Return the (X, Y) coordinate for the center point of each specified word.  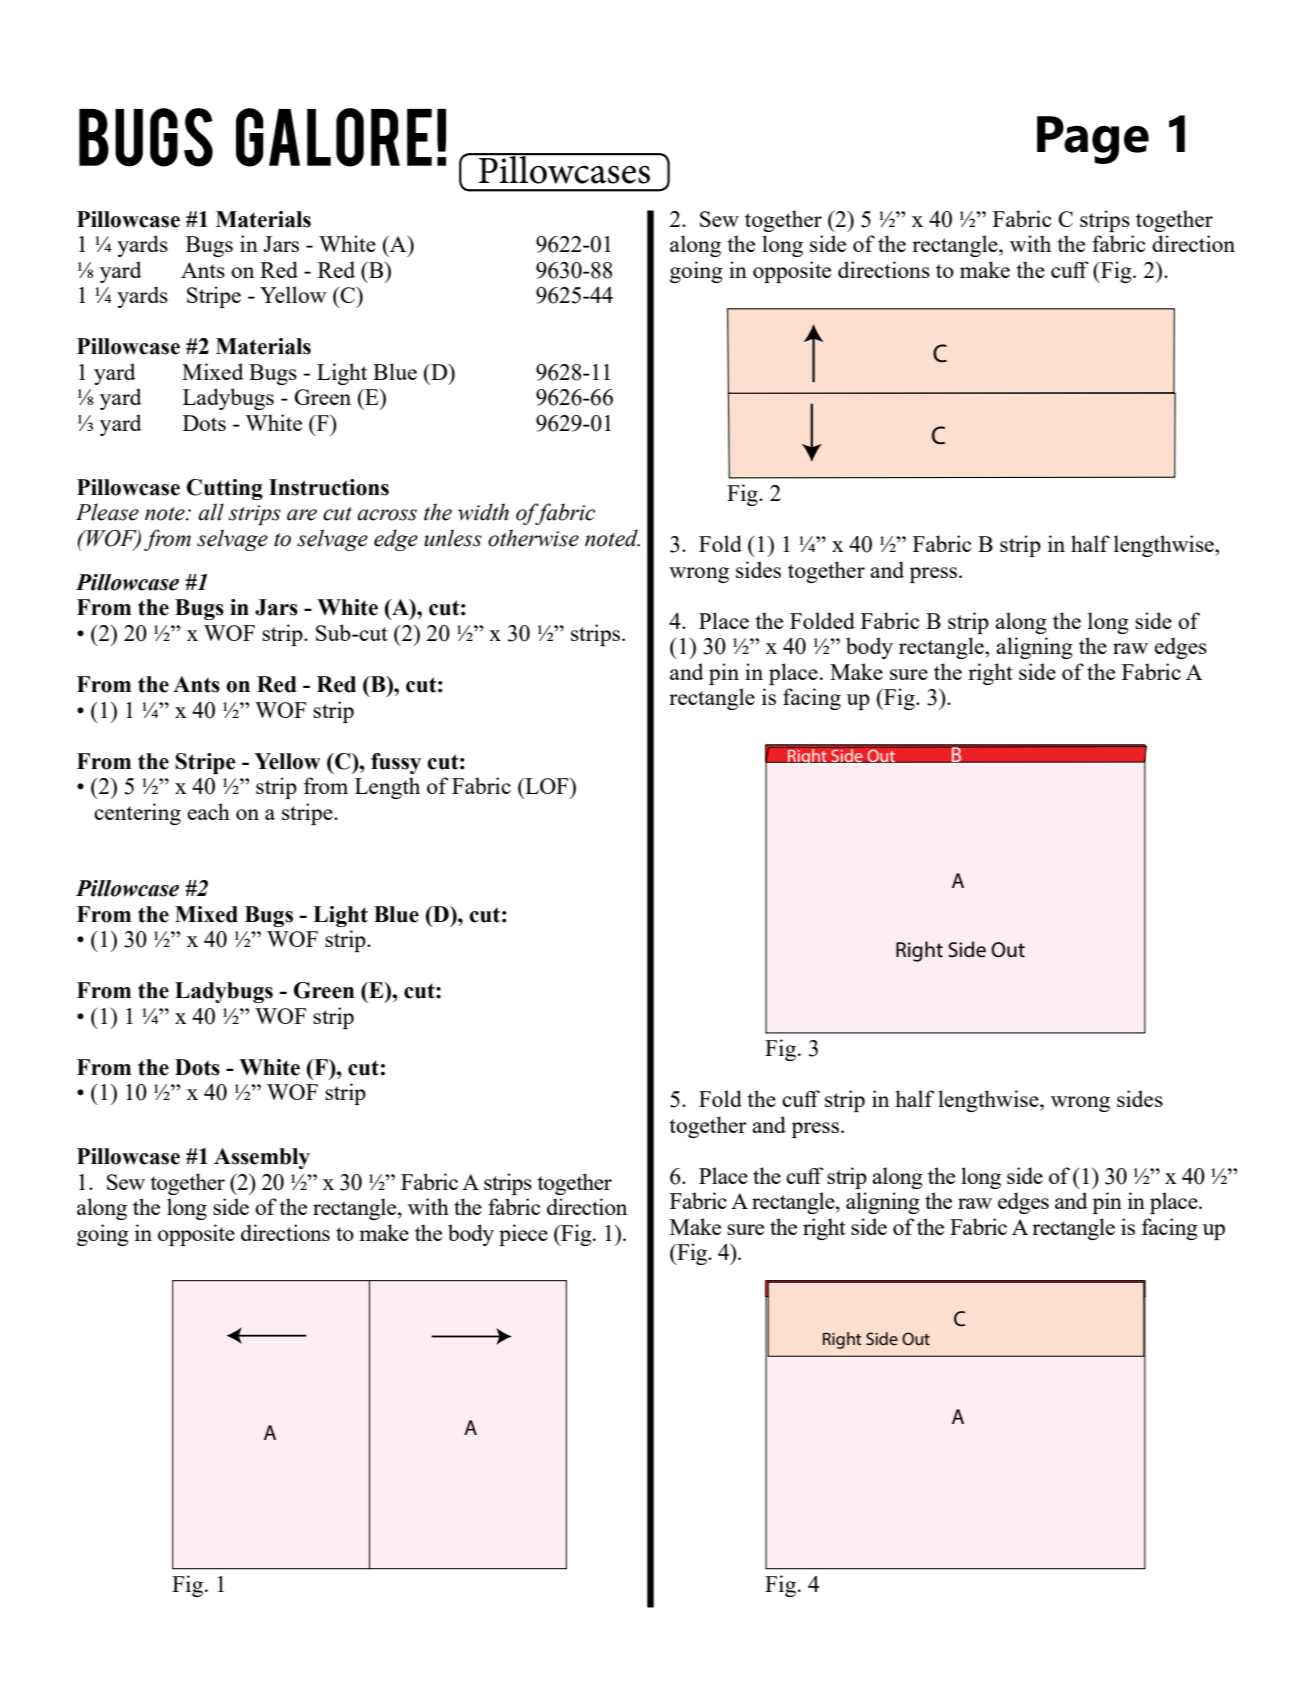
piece (523, 1235)
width (483, 512)
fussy (396, 763)
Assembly (262, 1158)
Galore (334, 137)
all (211, 512)
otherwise (533, 538)
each (208, 811)
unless (453, 538)
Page (1093, 140)
